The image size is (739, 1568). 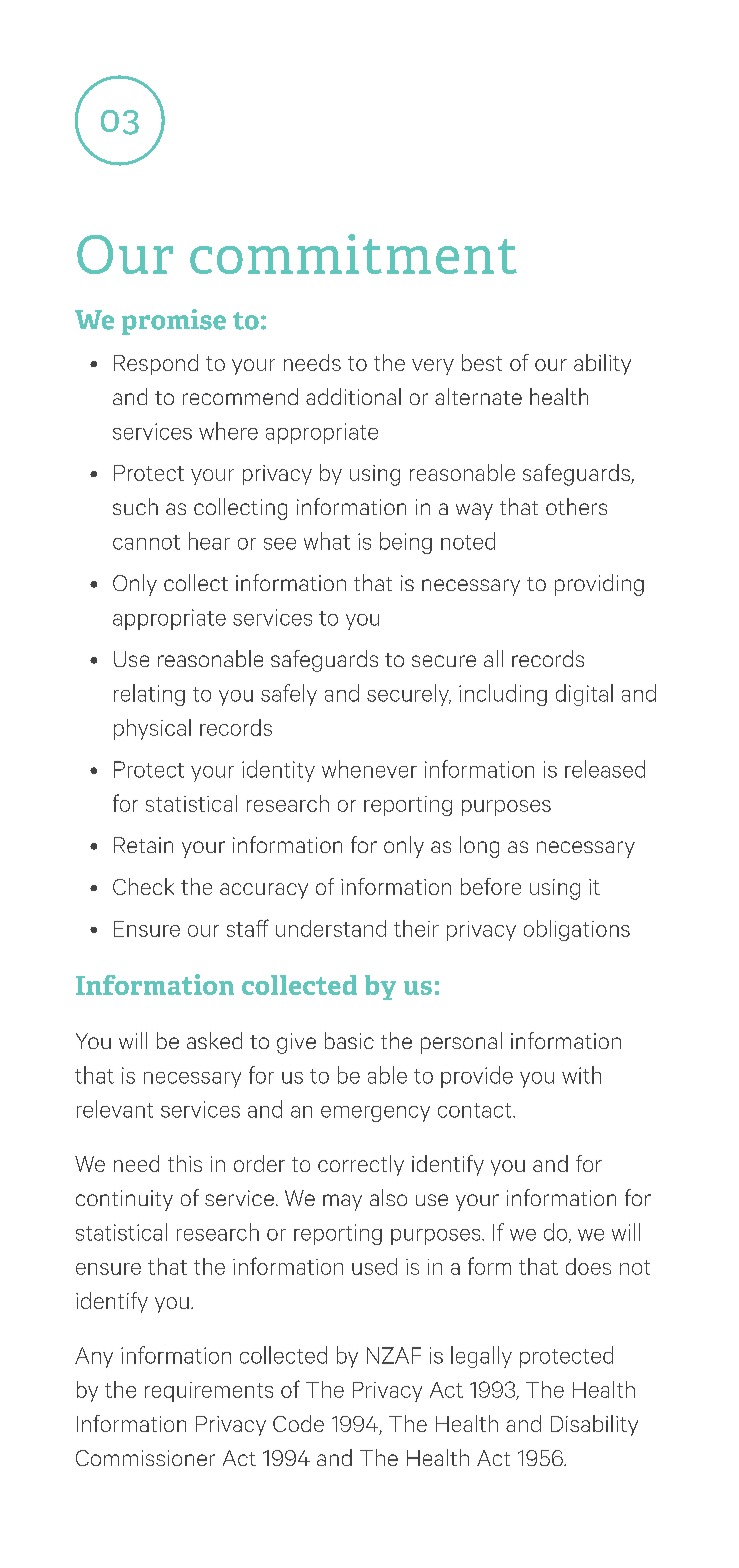 I want to click on promise, so click(x=174, y=322).
